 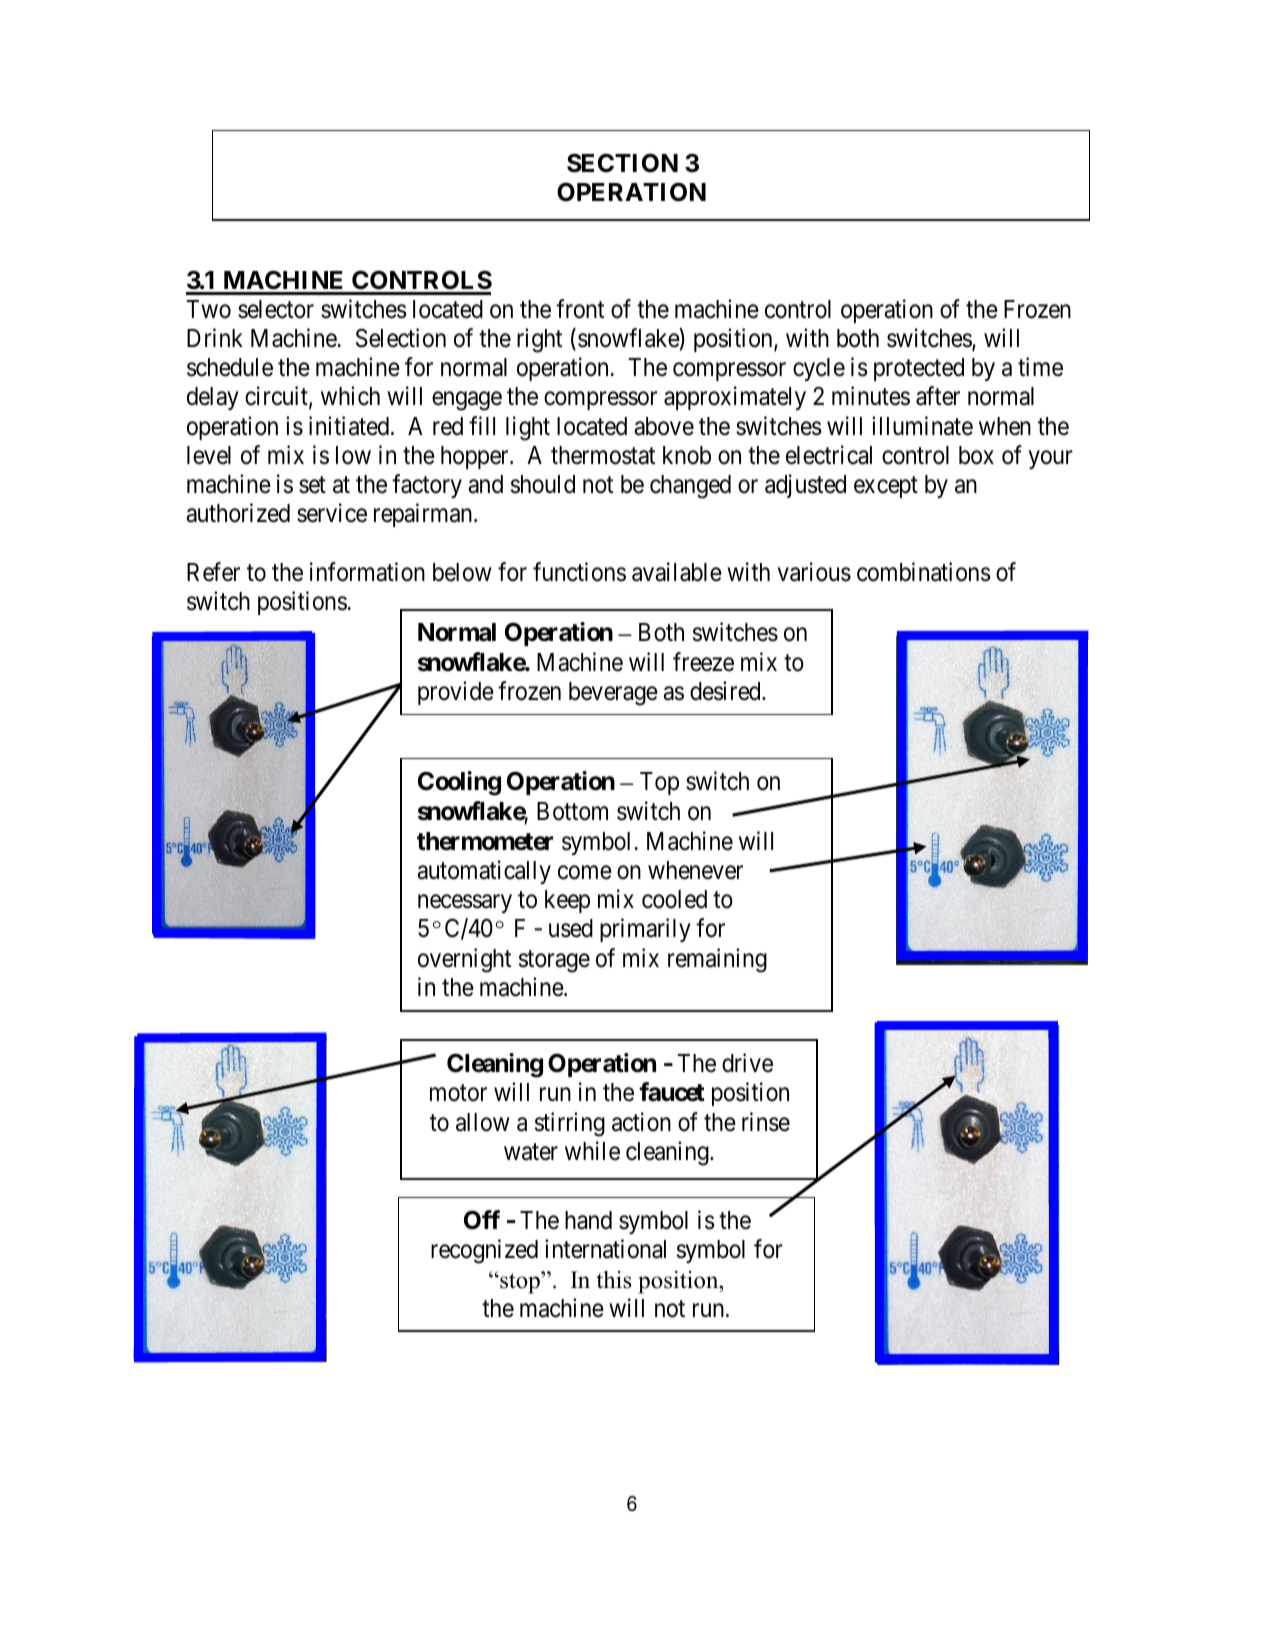 I want to click on rinse, so click(x=766, y=1122).
